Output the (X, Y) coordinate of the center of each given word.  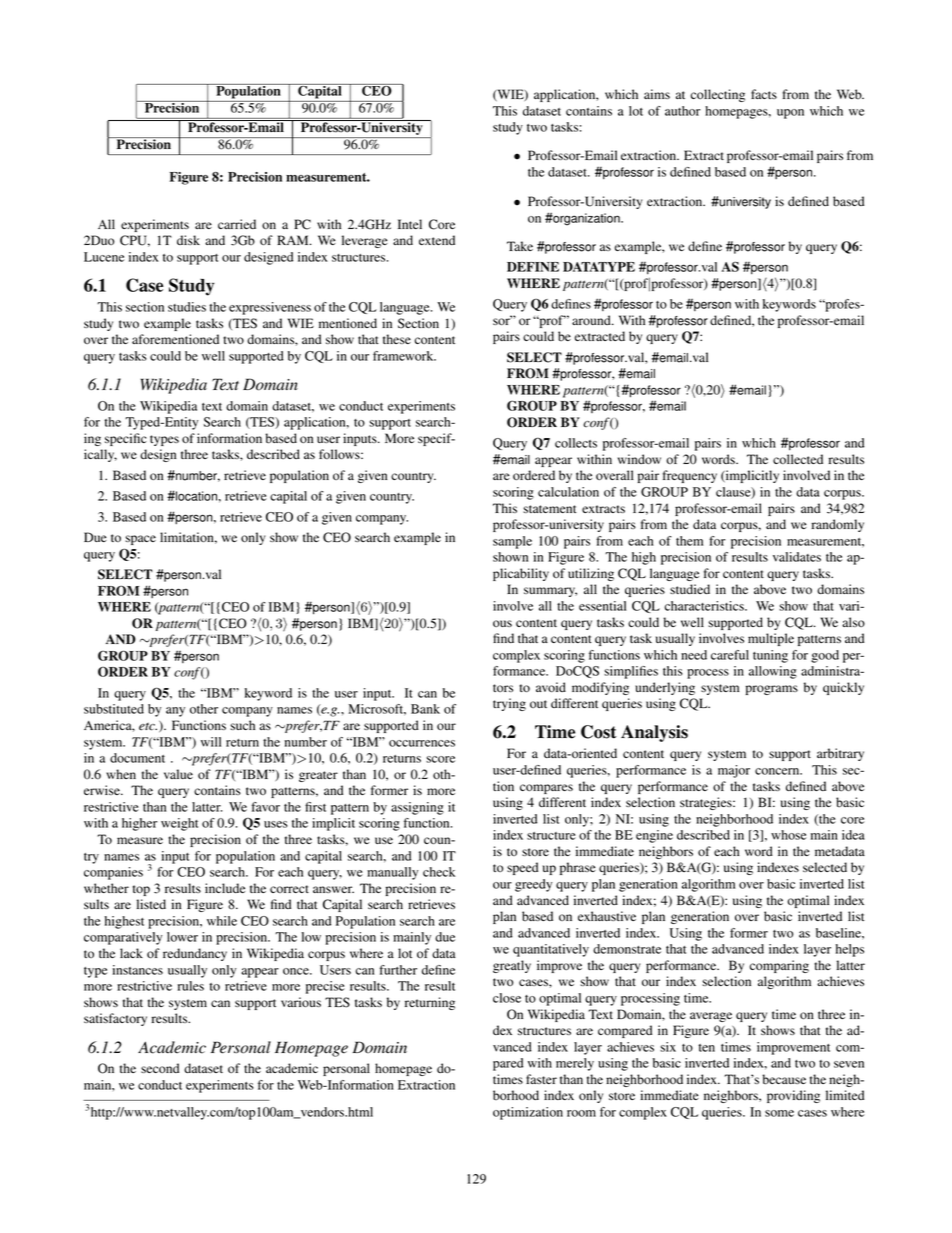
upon (790, 114)
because (784, 1079)
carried (237, 224)
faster (541, 1079)
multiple (771, 639)
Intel (410, 224)
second (160, 1068)
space (140, 540)
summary (550, 592)
